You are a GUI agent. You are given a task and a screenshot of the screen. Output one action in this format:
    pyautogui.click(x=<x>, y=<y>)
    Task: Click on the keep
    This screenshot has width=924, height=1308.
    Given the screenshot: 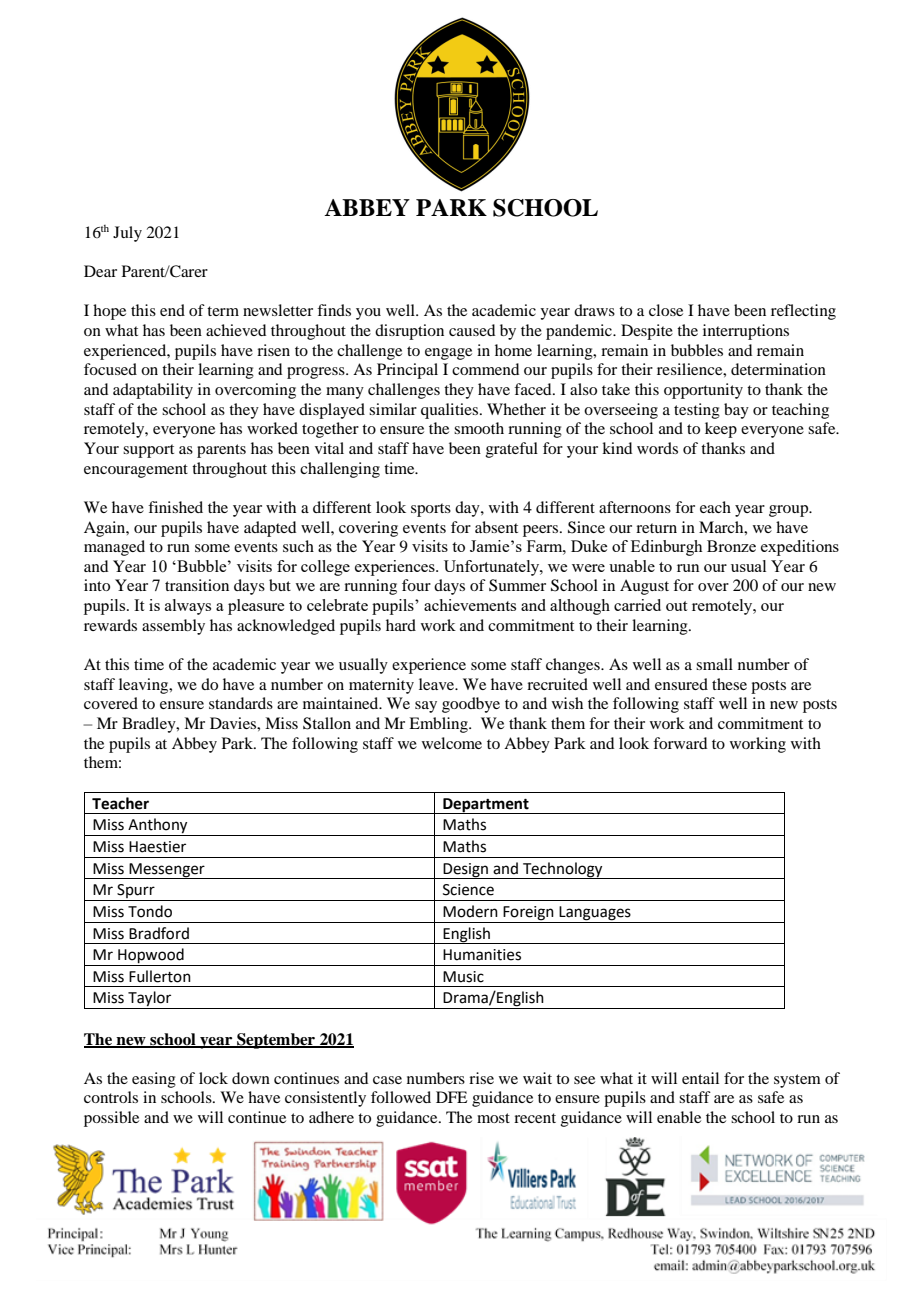 What is the action you would take?
    pyautogui.click(x=721, y=430)
